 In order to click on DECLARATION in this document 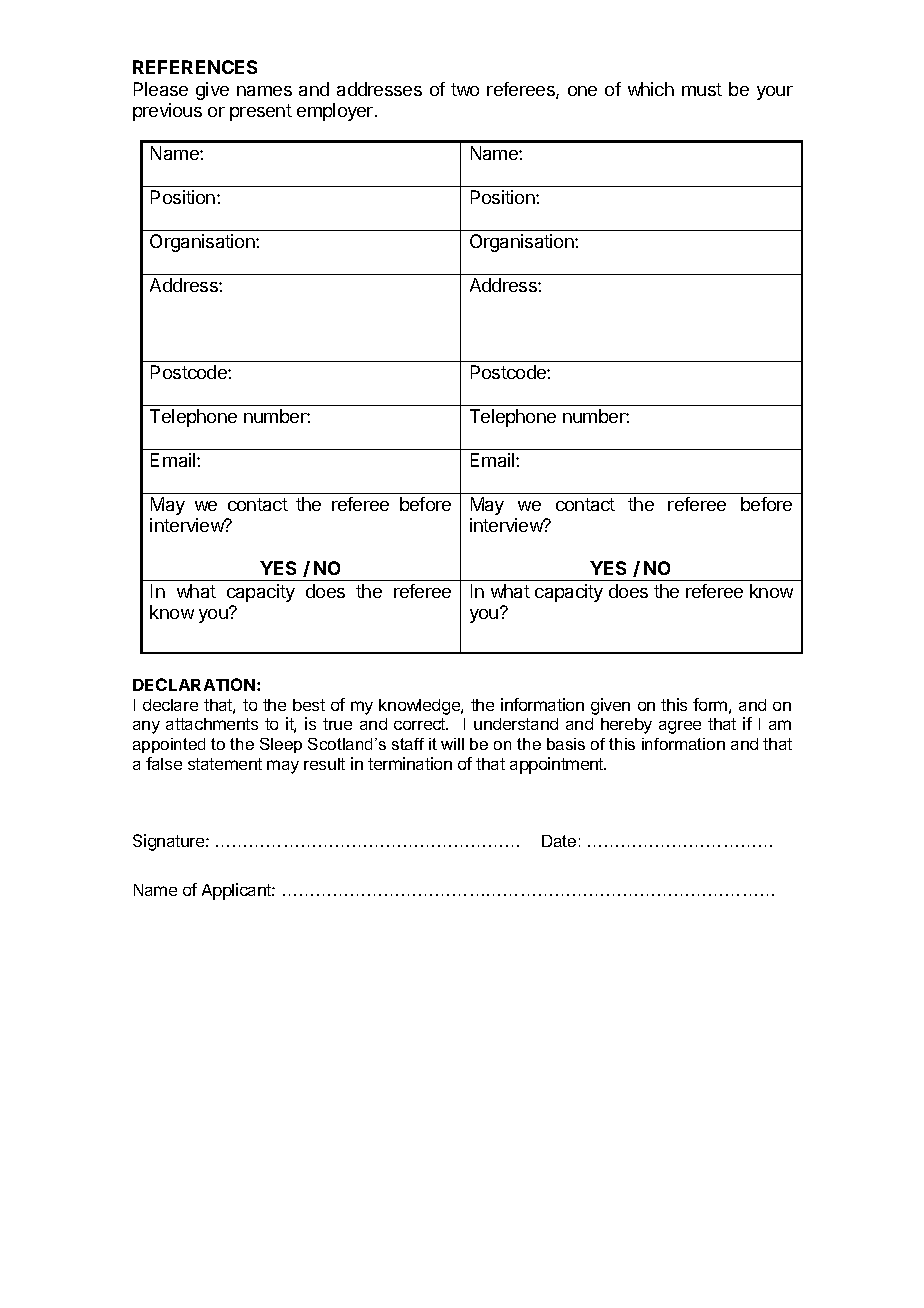, I will do `click(195, 684)`.
